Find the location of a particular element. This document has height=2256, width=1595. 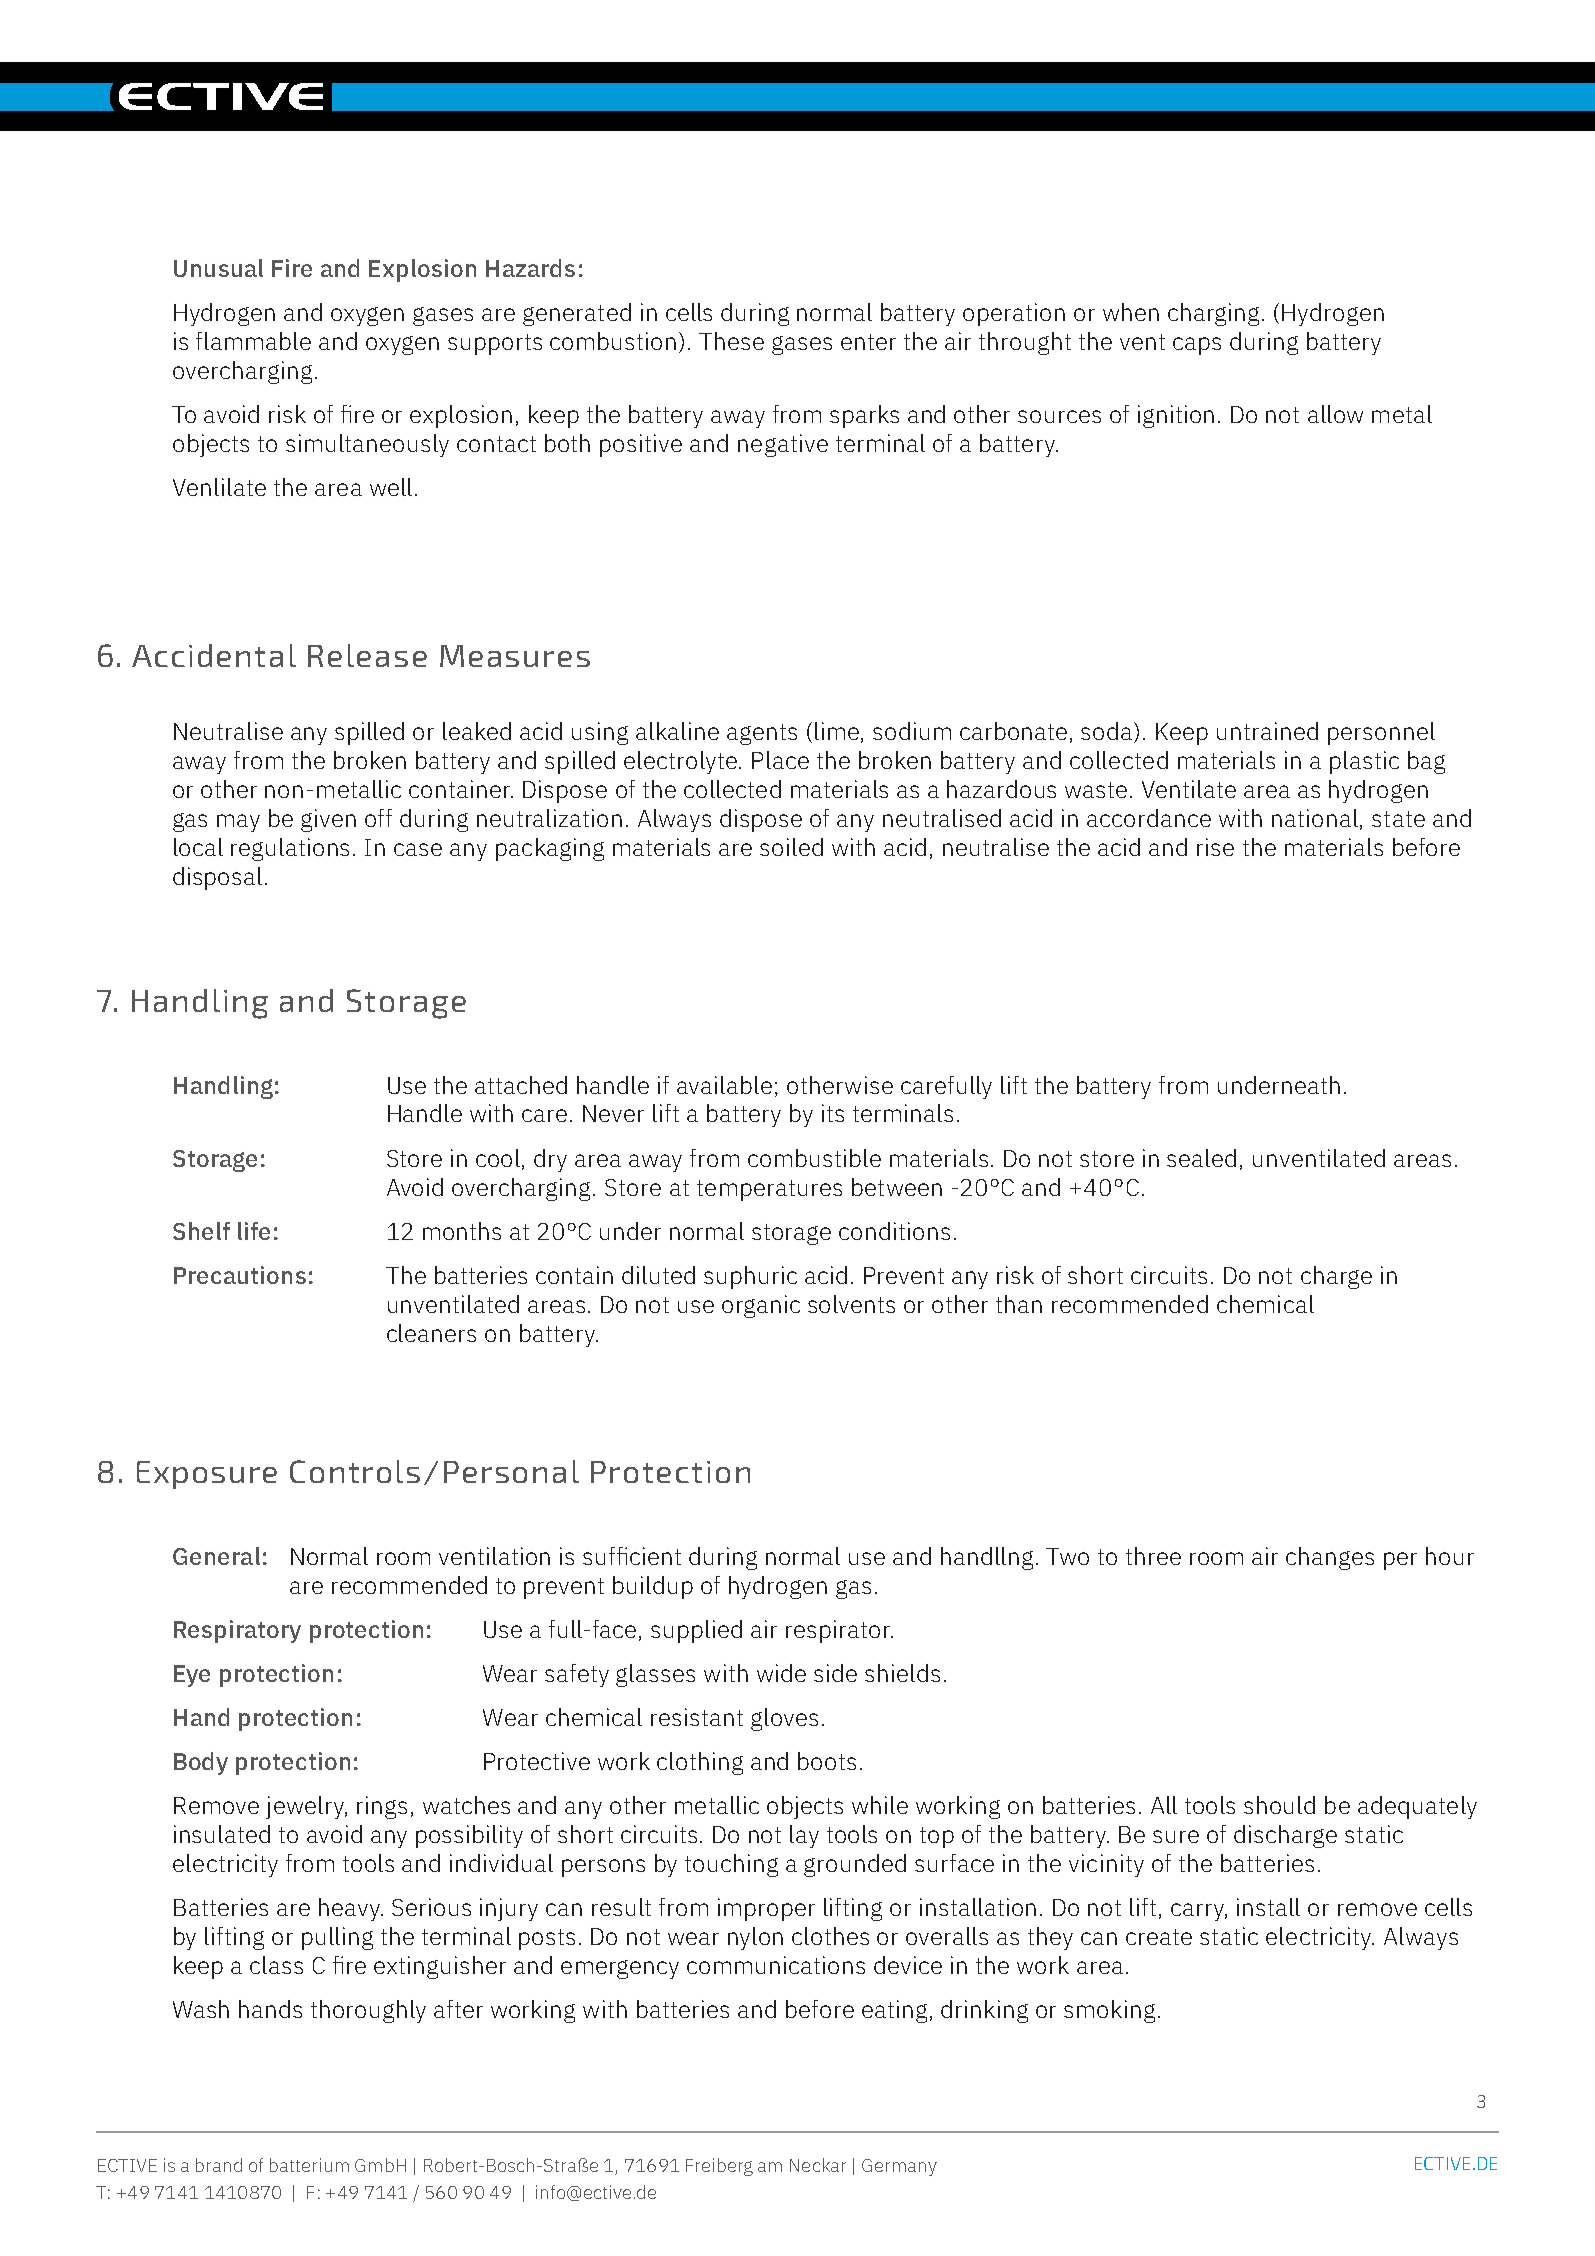

flammable is located at coordinates (253, 341).
